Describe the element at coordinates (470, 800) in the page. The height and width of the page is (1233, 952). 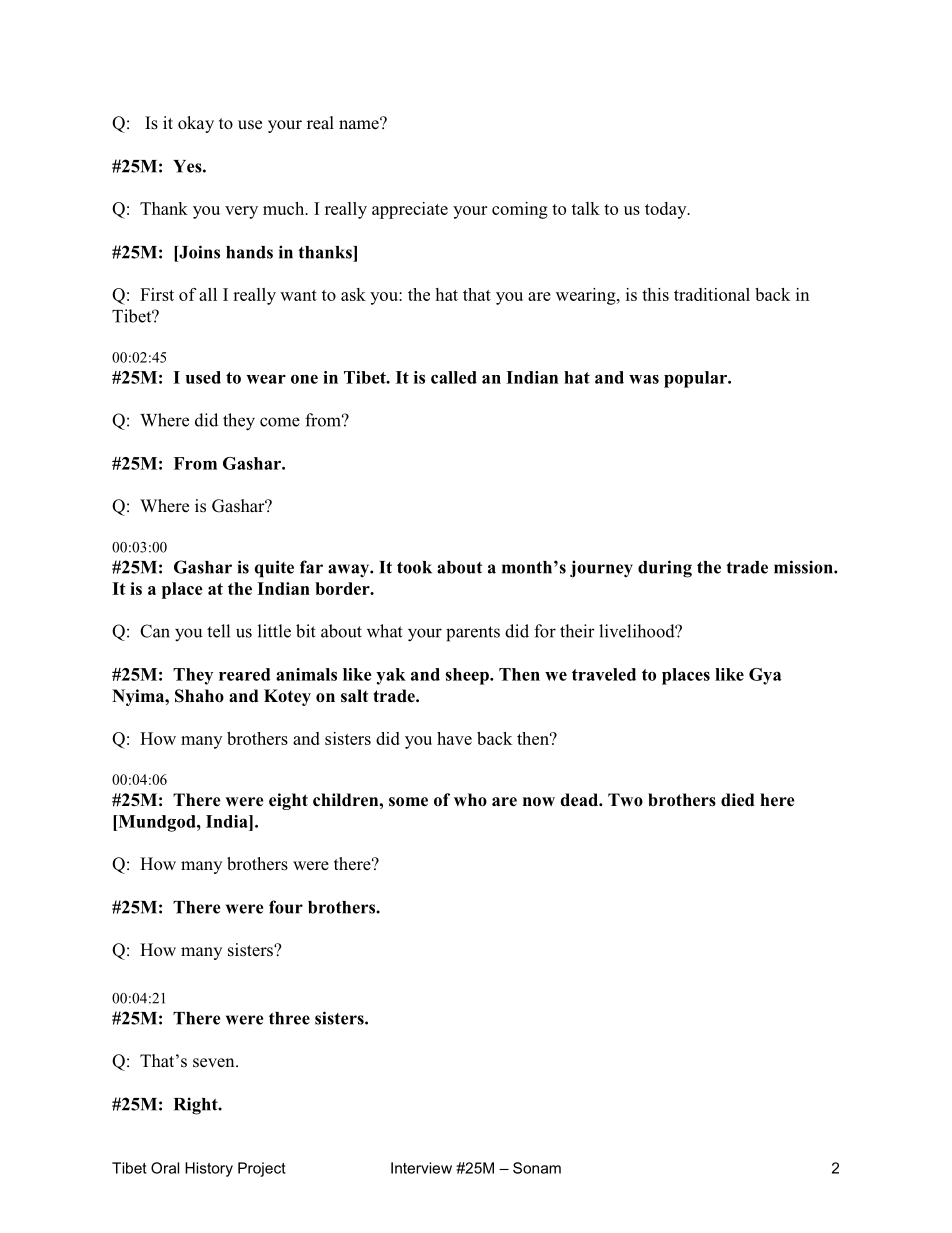
I see `who` at that location.
